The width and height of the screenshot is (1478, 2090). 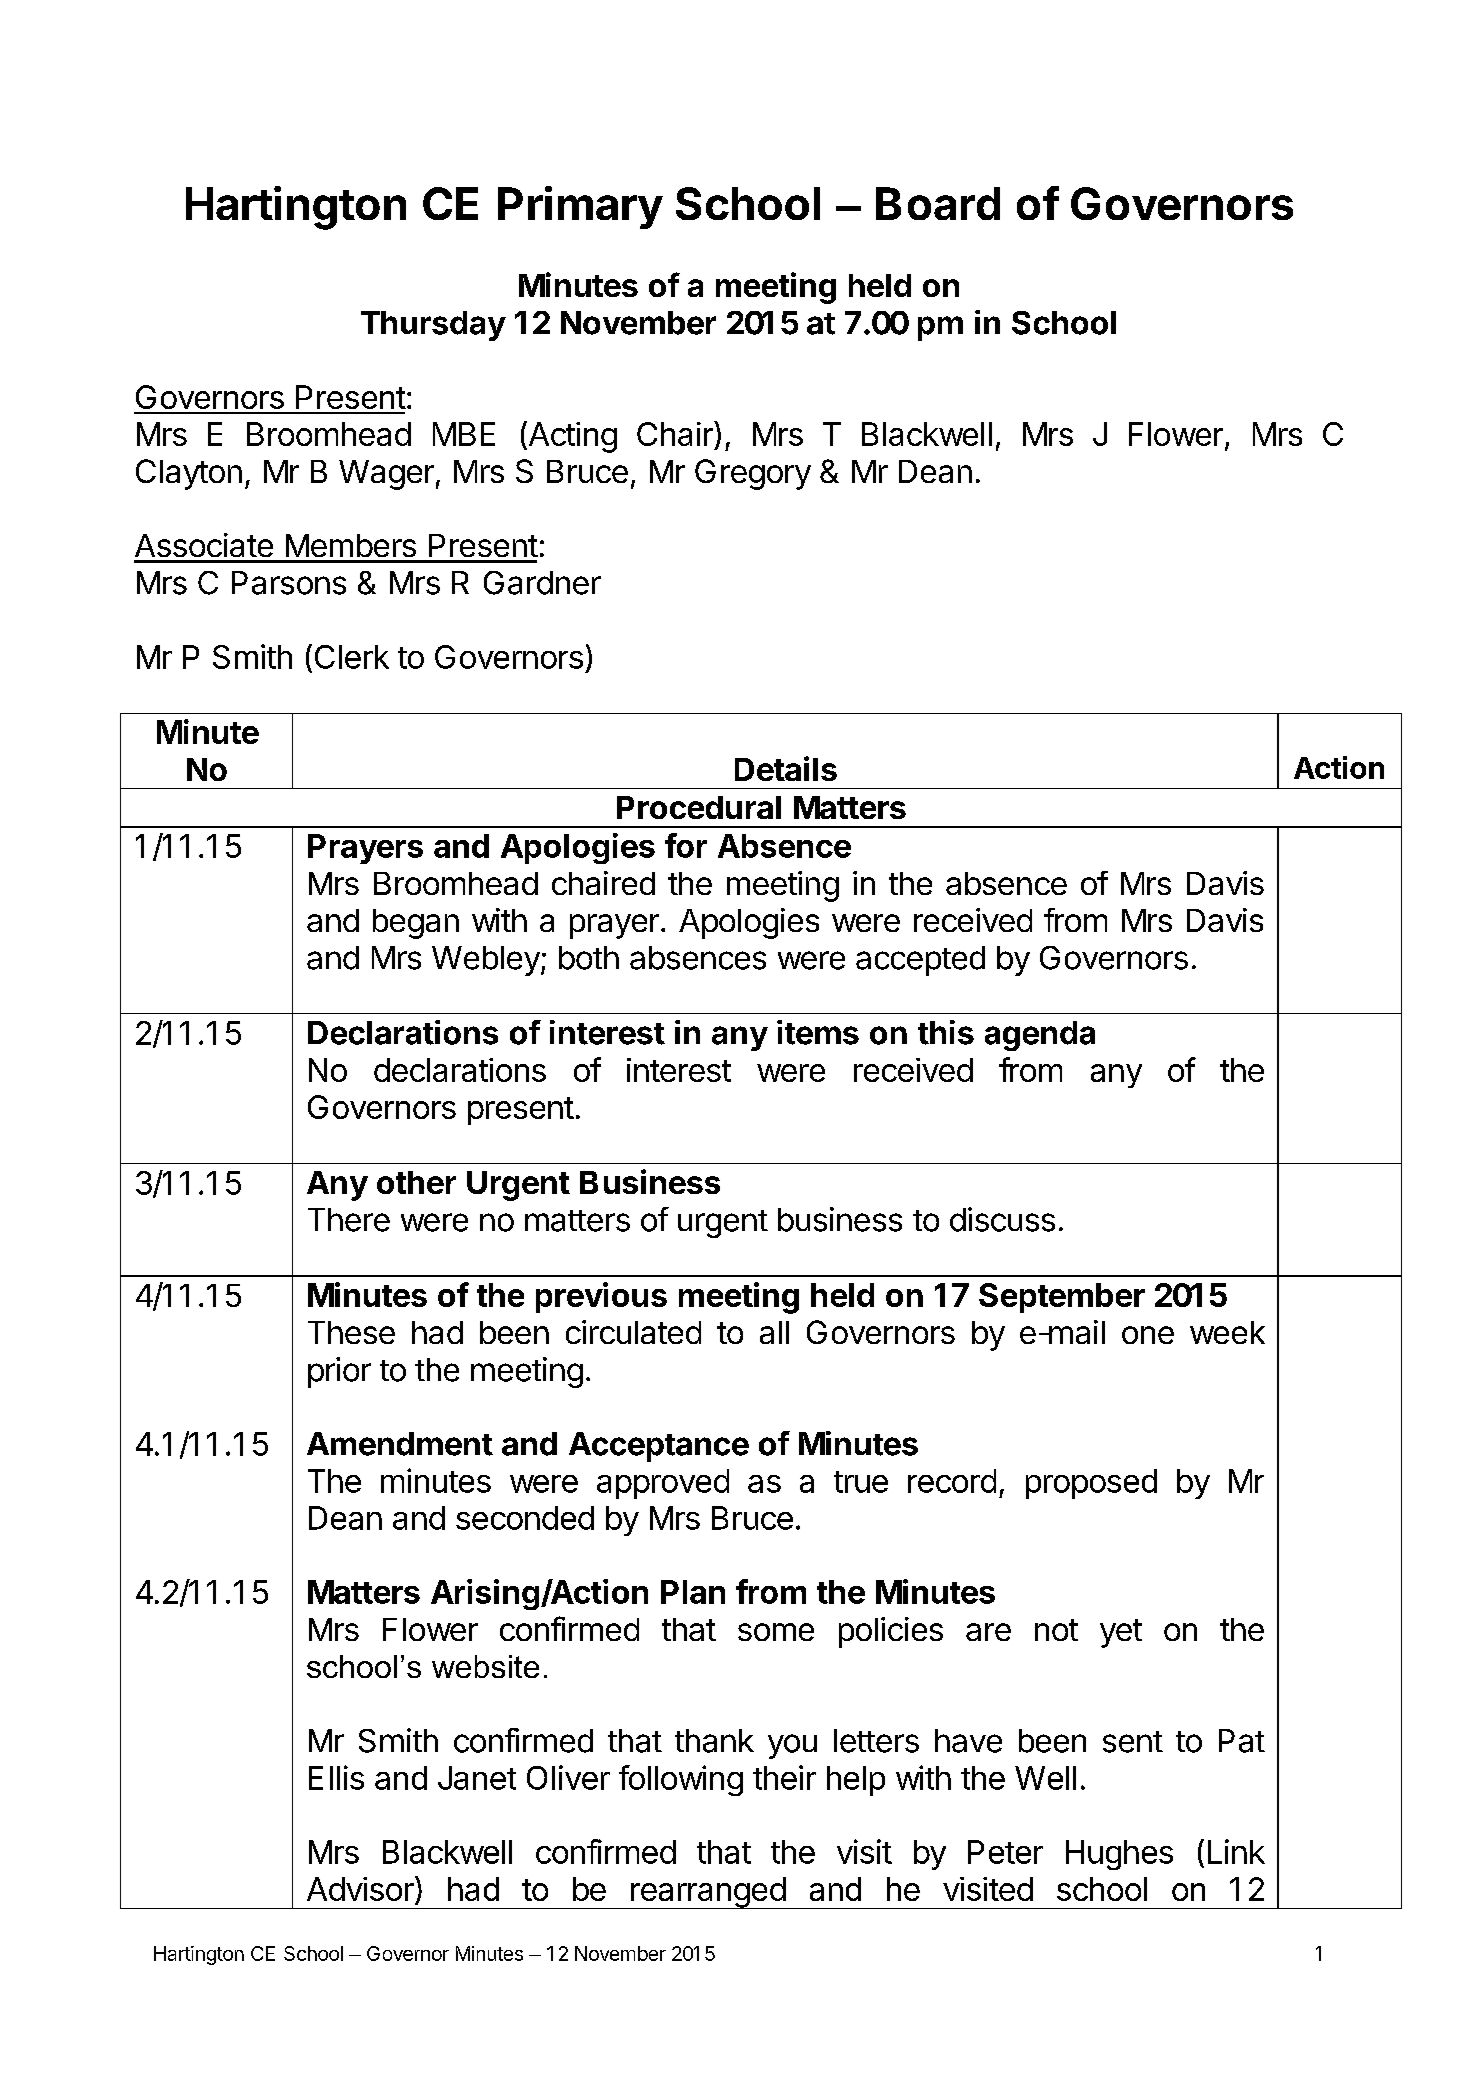 What do you see at coordinates (920, 961) in the screenshot?
I see `accepted` at bounding box center [920, 961].
